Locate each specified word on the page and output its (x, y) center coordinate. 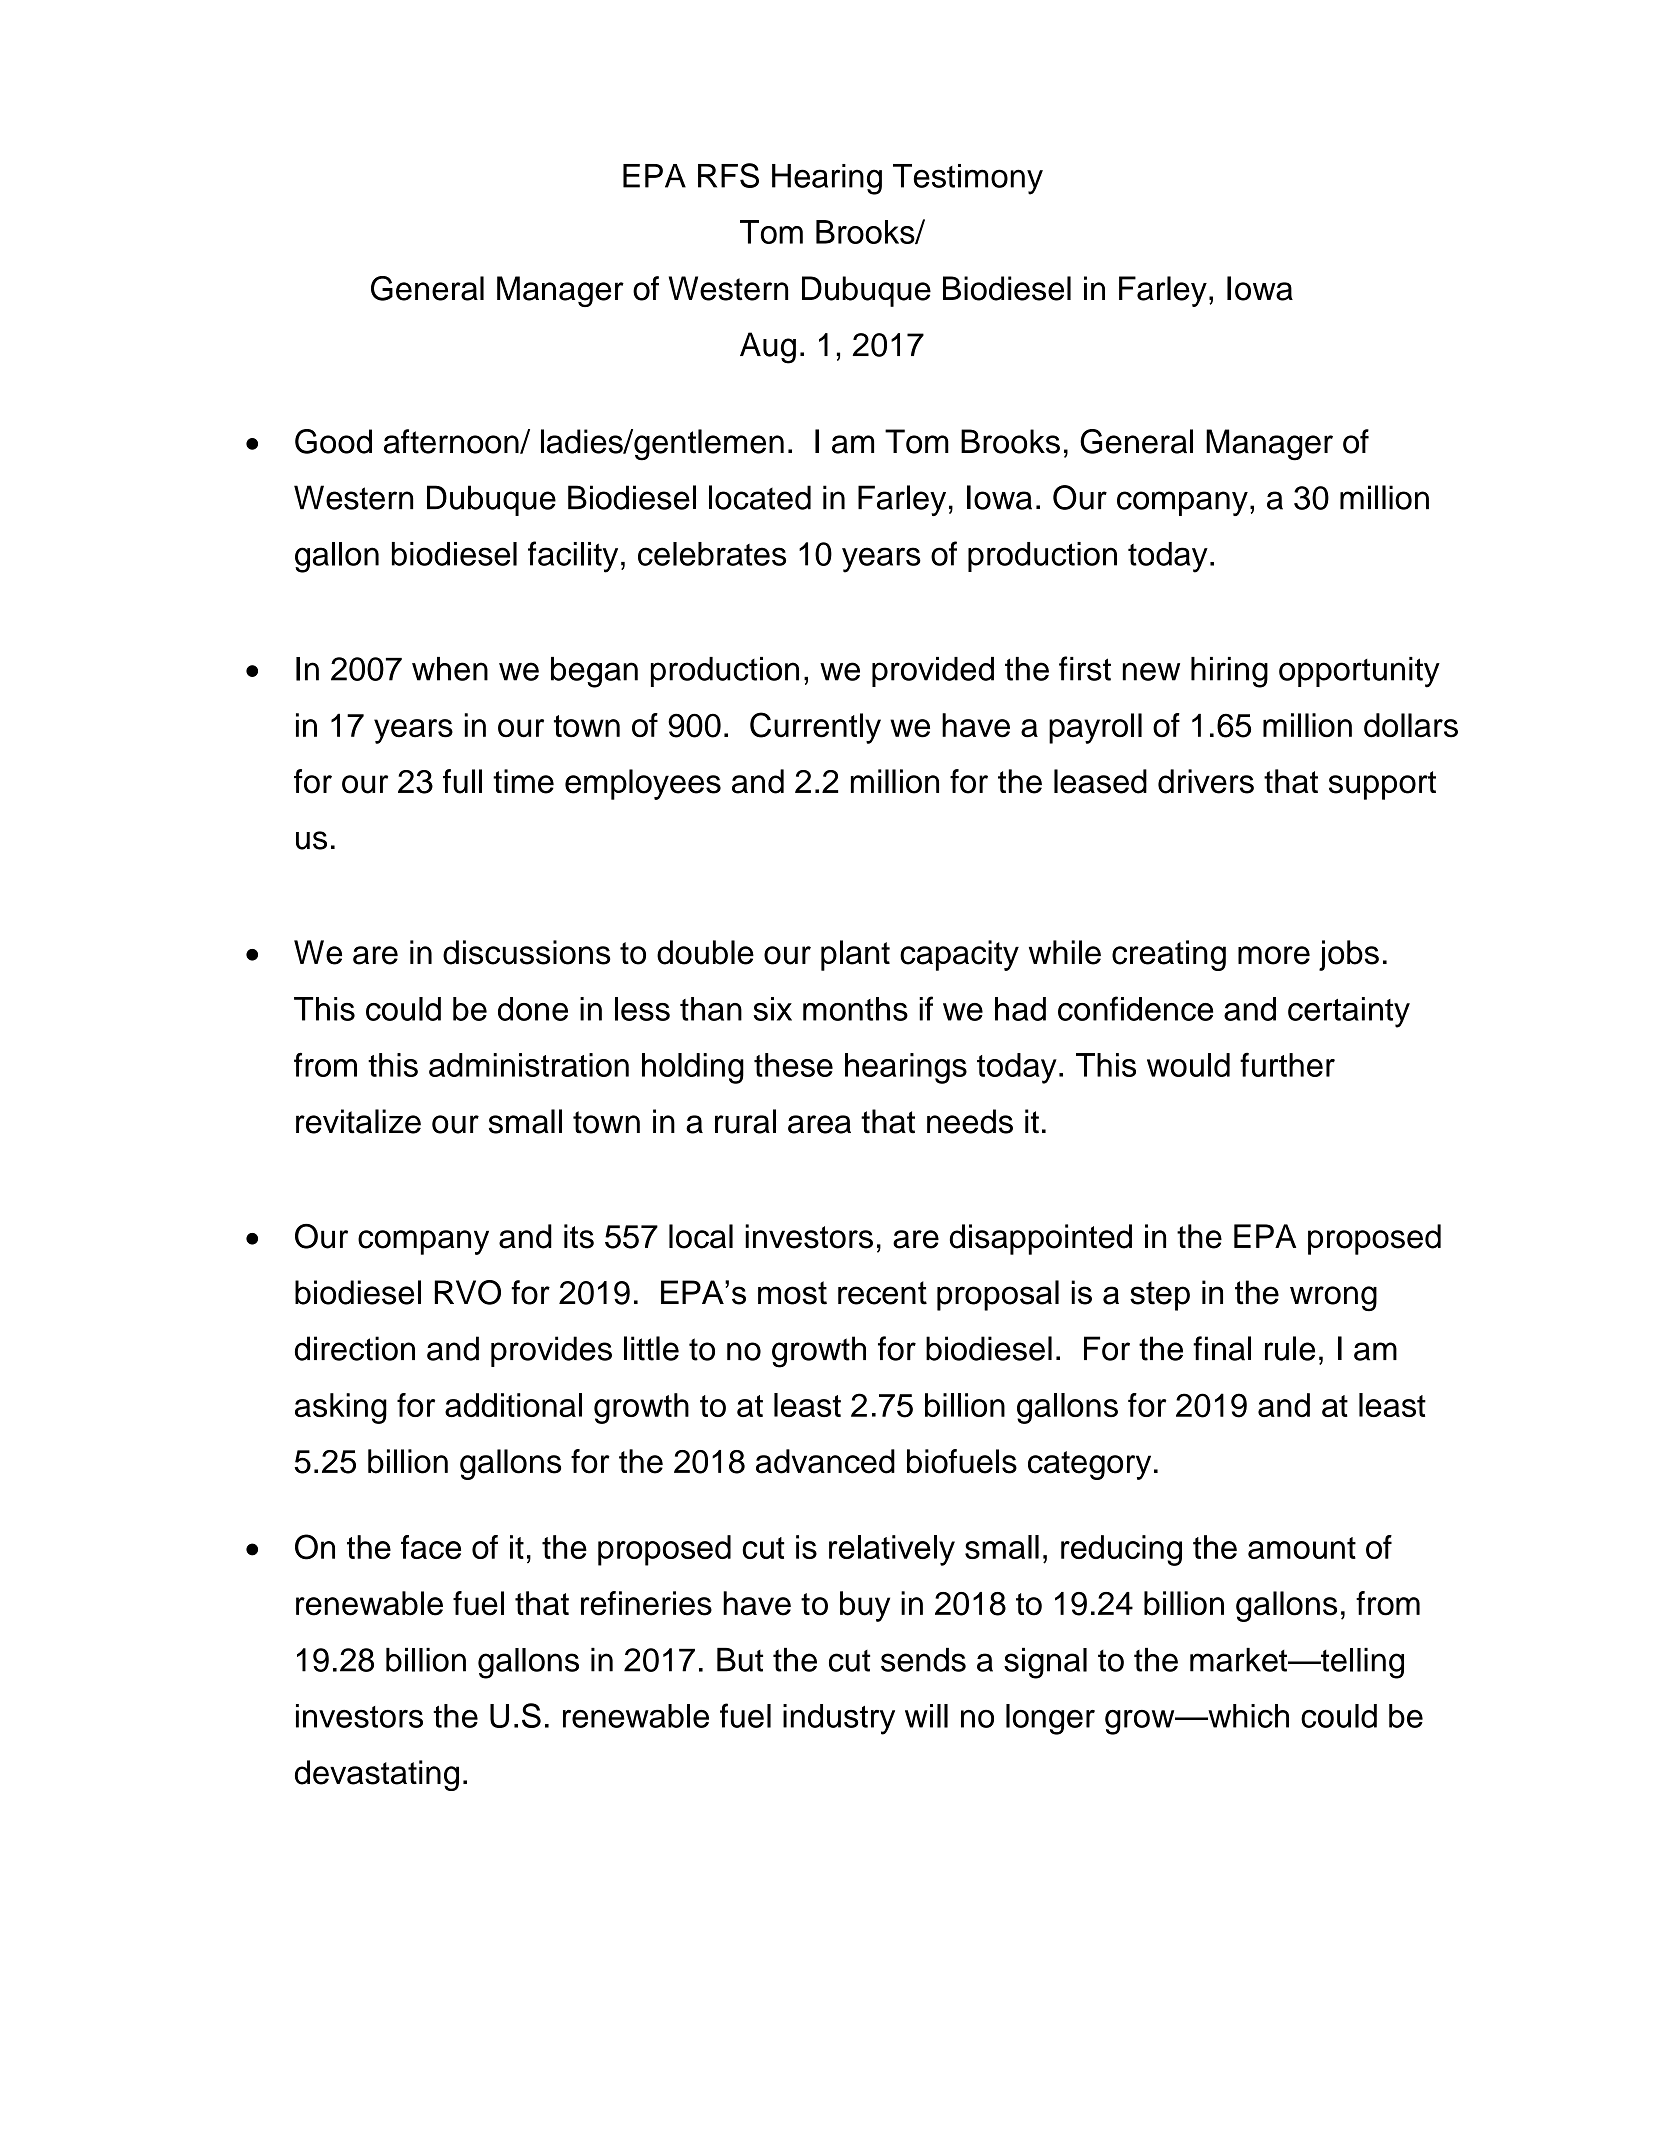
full (462, 781)
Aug (768, 348)
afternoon (452, 441)
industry (839, 1719)
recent (882, 1293)
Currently (815, 728)
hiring (1229, 672)
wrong (1333, 1298)
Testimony (968, 179)
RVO (468, 1292)
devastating (377, 1775)
